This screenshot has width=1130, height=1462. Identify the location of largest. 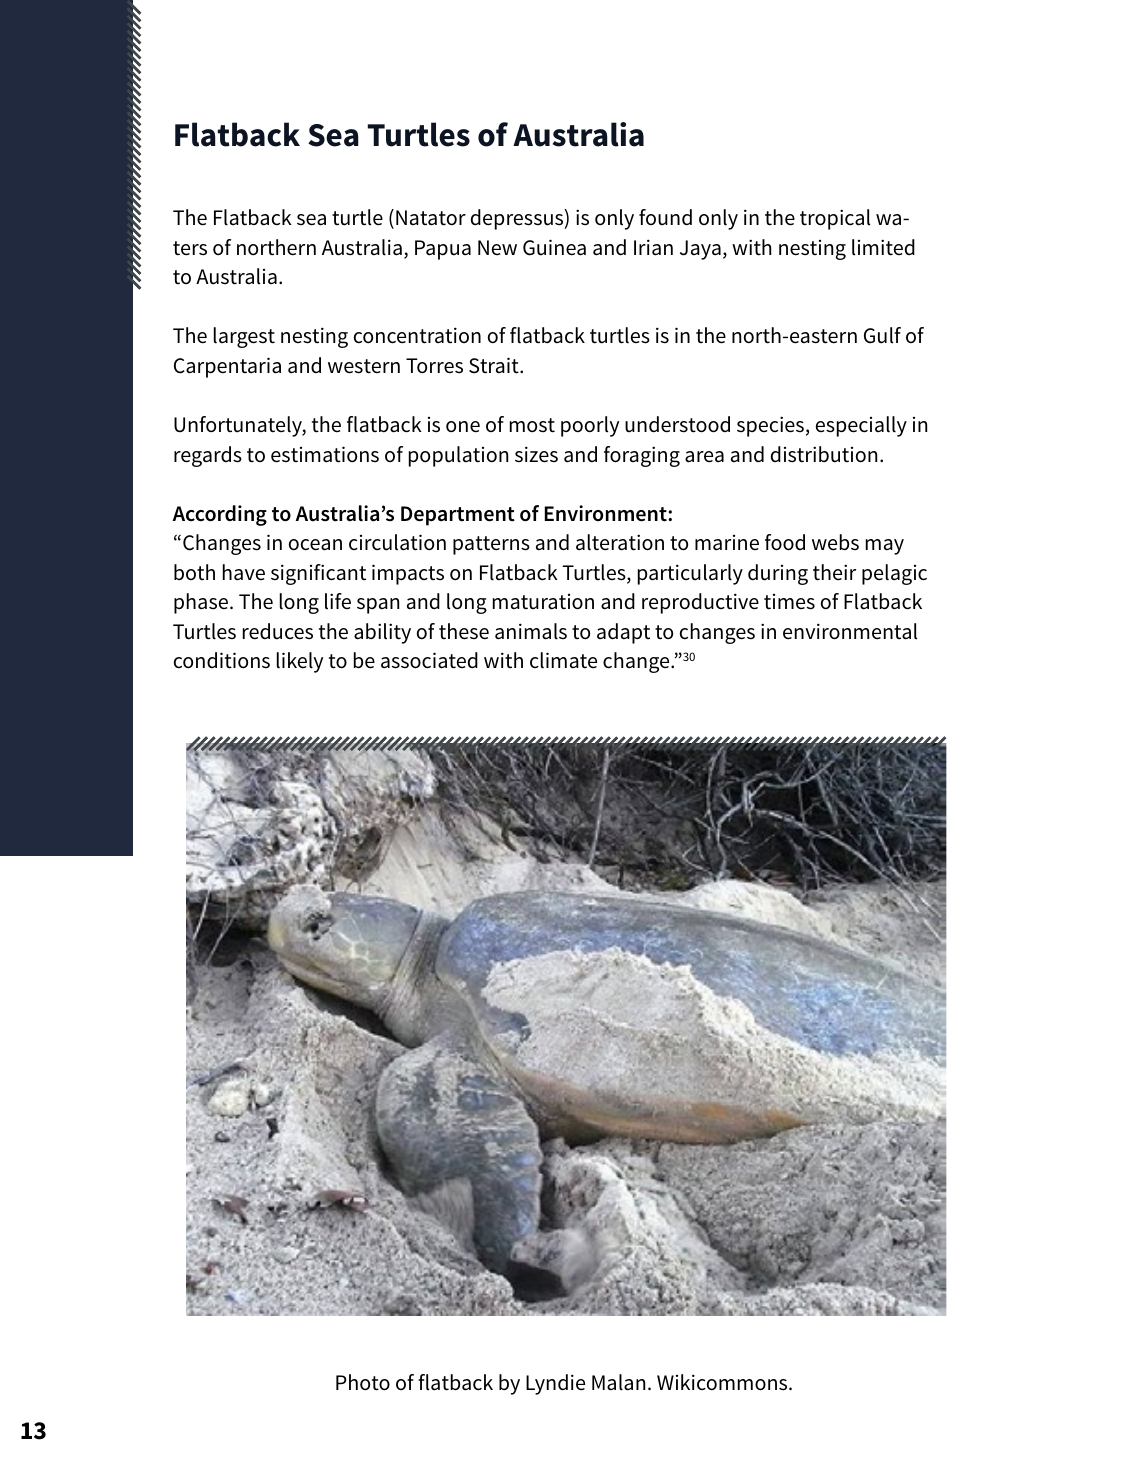
(244, 337).
